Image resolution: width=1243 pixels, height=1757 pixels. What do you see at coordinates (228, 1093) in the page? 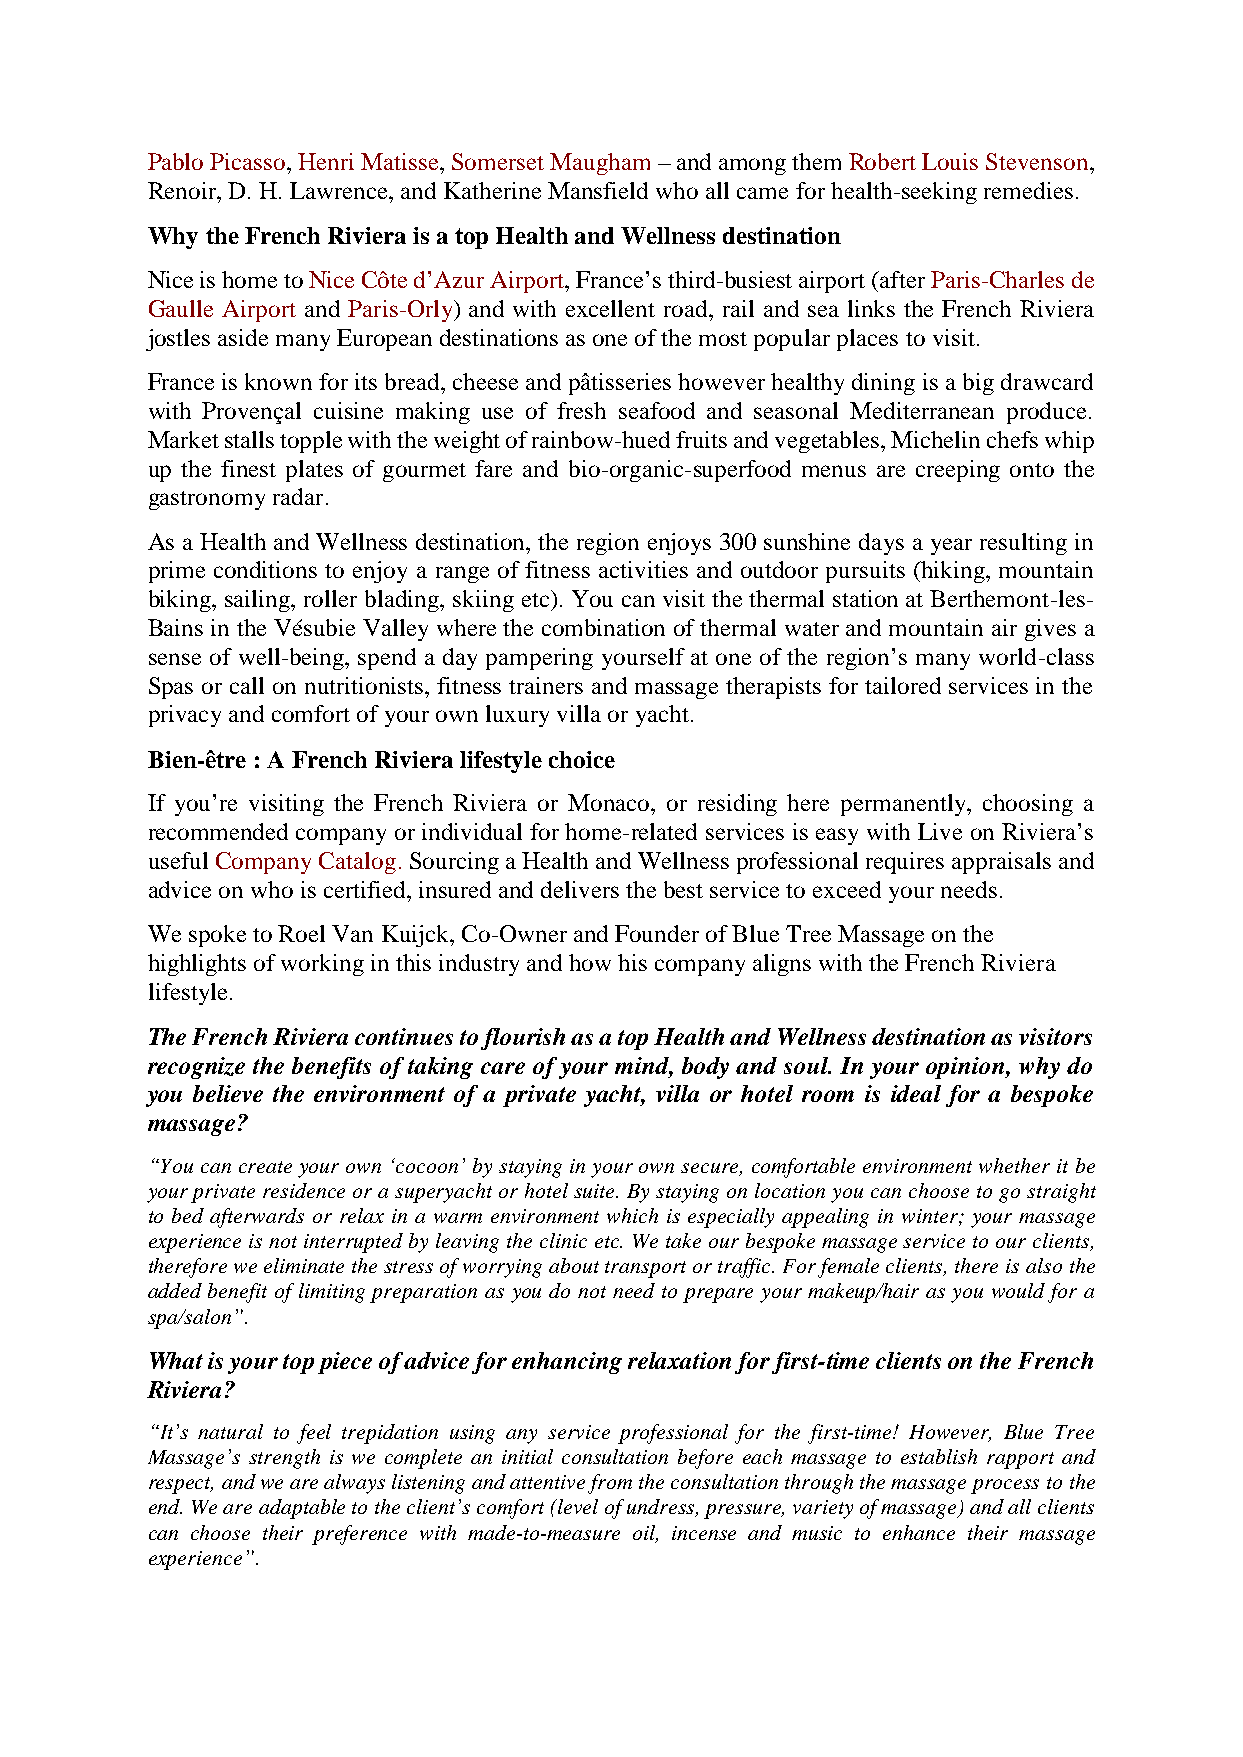
I see `believe` at bounding box center [228, 1093].
